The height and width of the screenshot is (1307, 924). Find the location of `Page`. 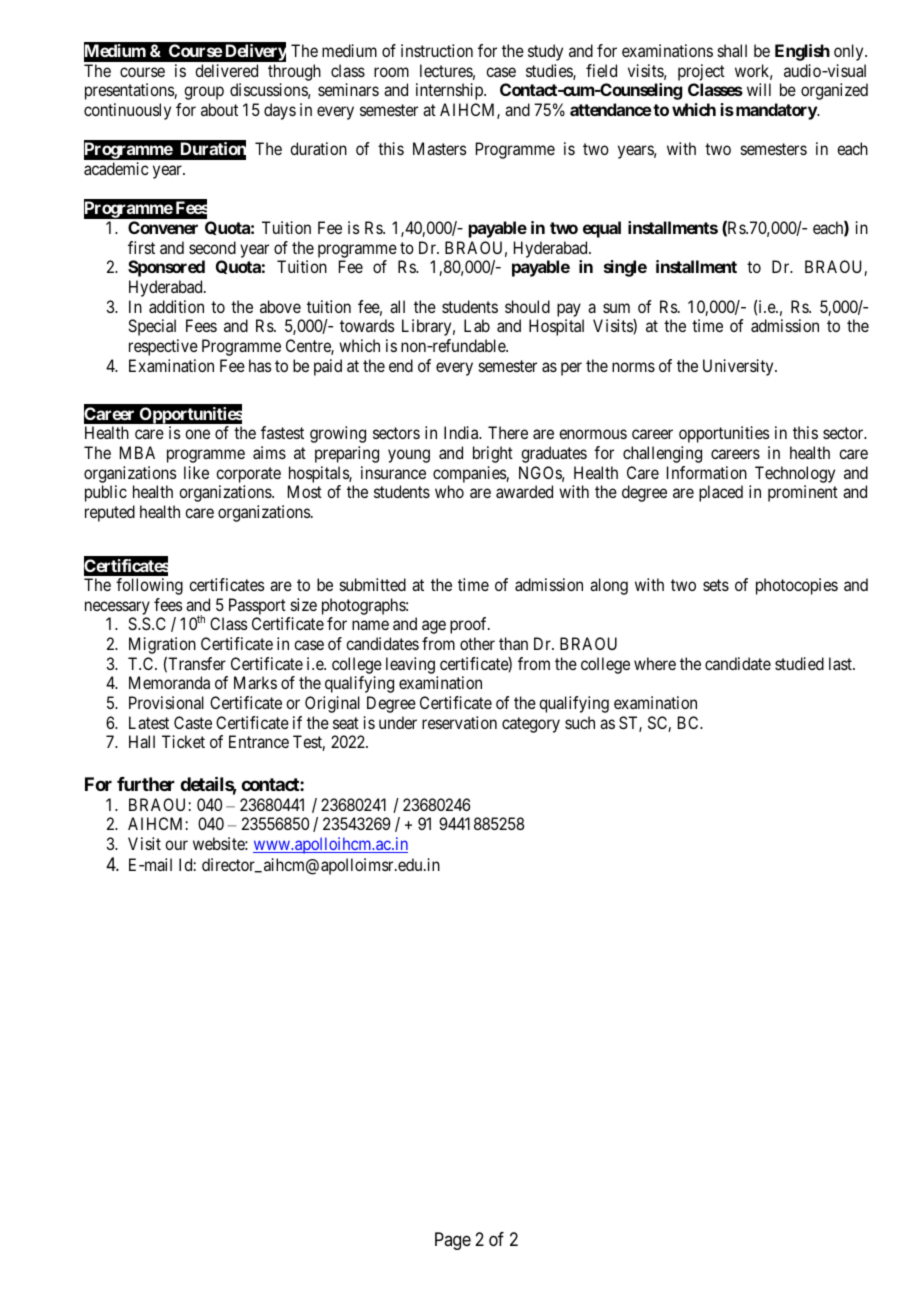

Page is located at coordinates (453, 1241).
